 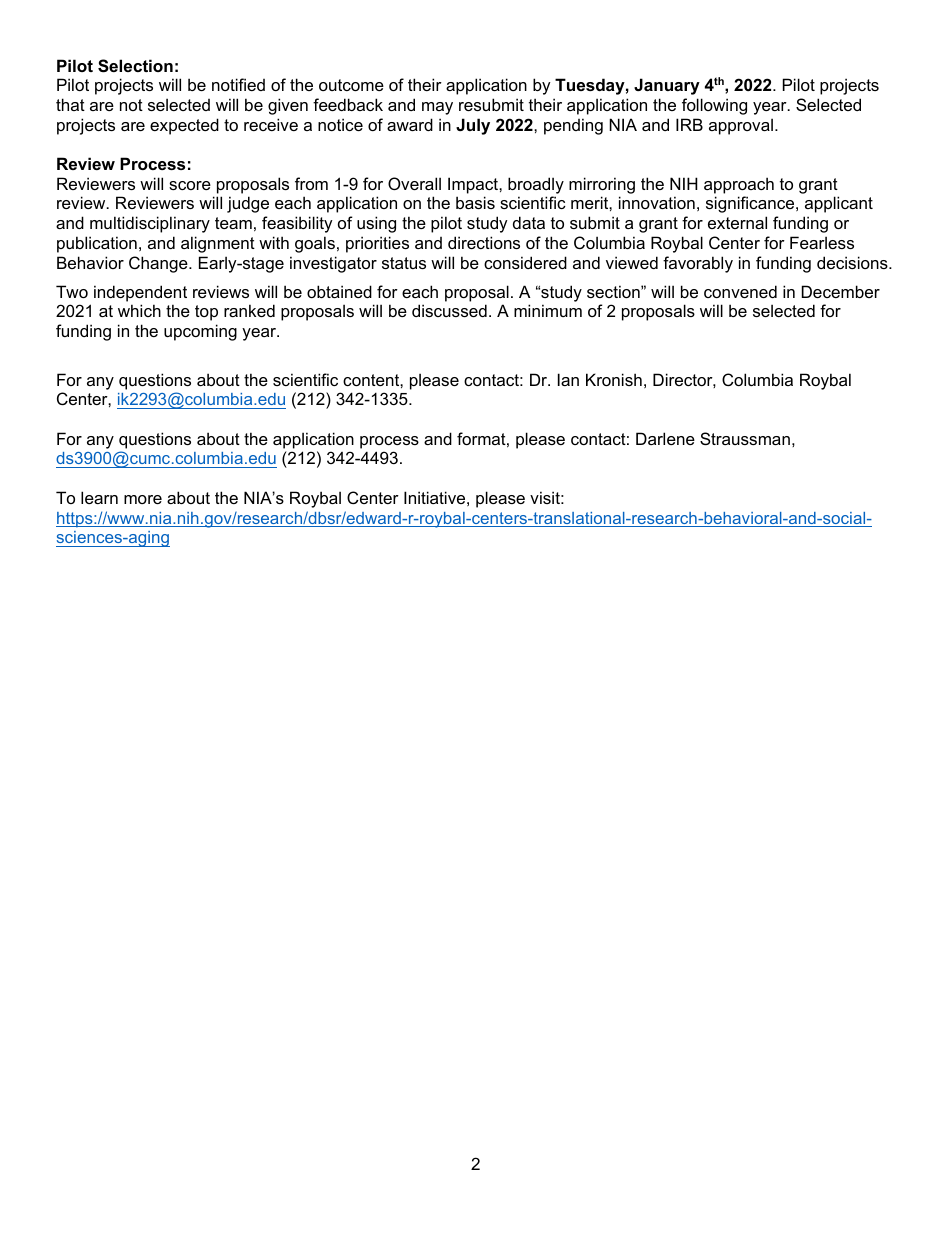 I want to click on may, so click(x=437, y=108).
